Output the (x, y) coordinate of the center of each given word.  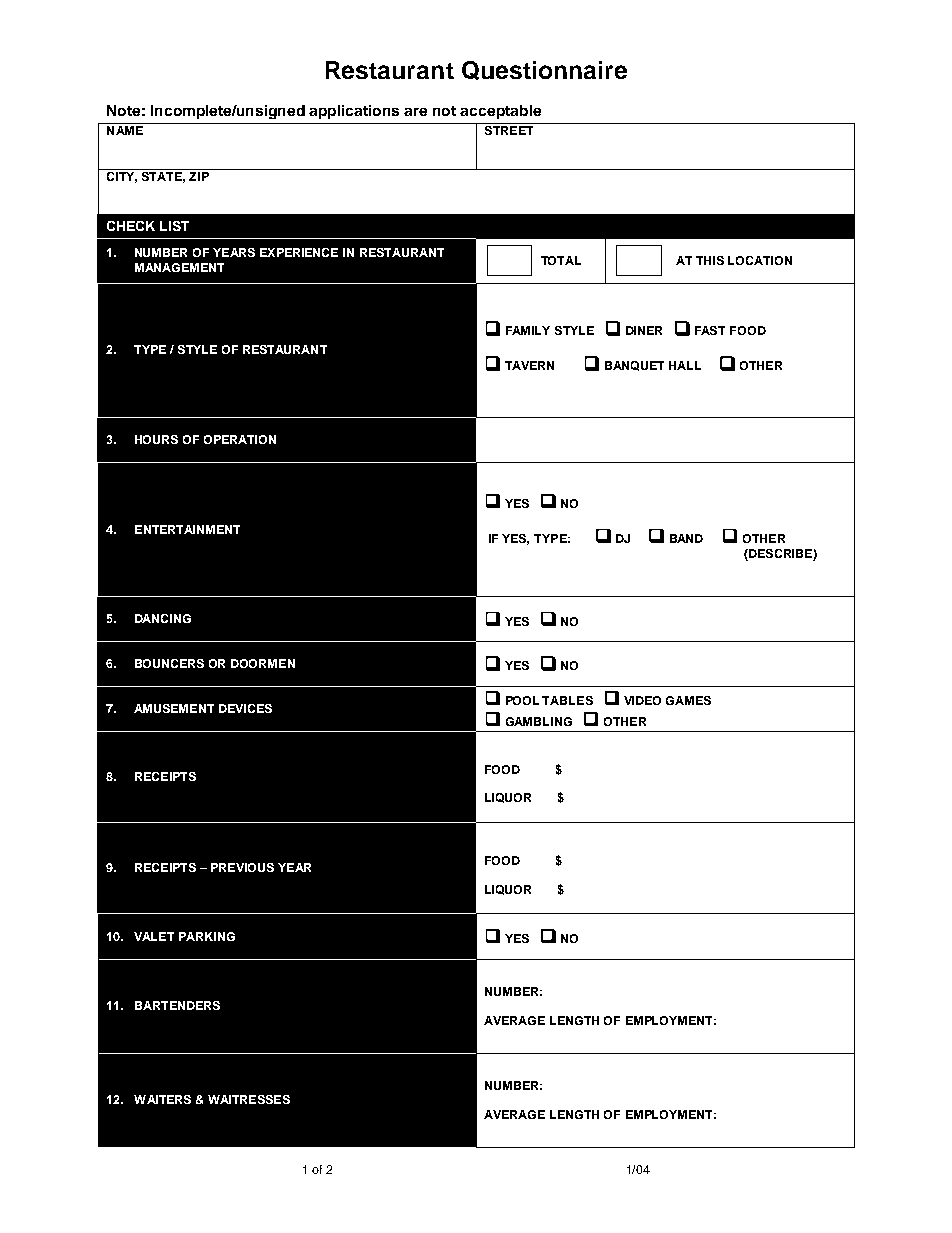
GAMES (688, 700)
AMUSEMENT (174, 708)
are (415, 112)
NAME (125, 130)
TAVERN (529, 365)
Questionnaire (544, 70)
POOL (522, 700)
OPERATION (240, 439)
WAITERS (162, 1099)
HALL (685, 365)
